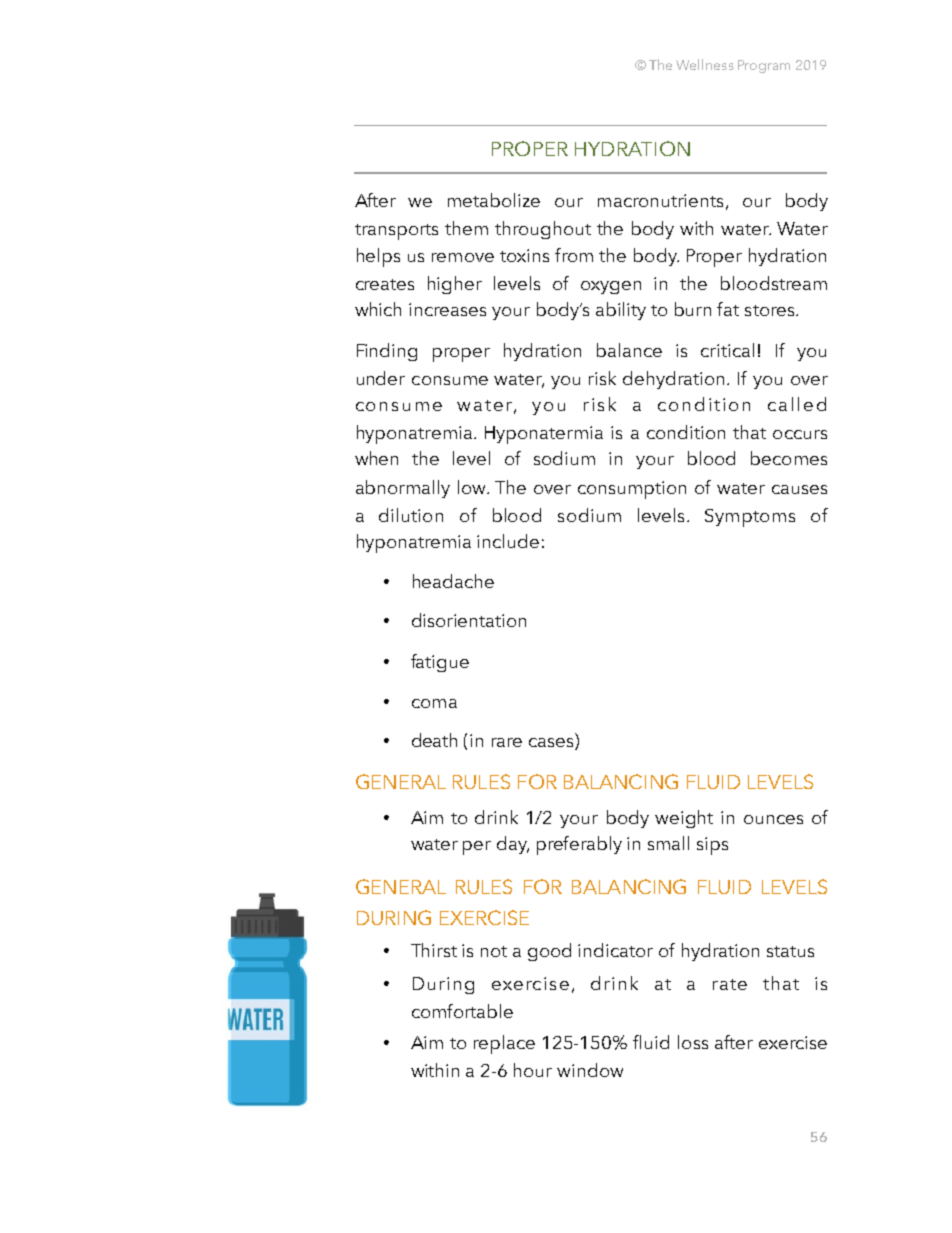 Image resolution: width=952 pixels, height=1233 pixels. I want to click on balance, so click(629, 350).
